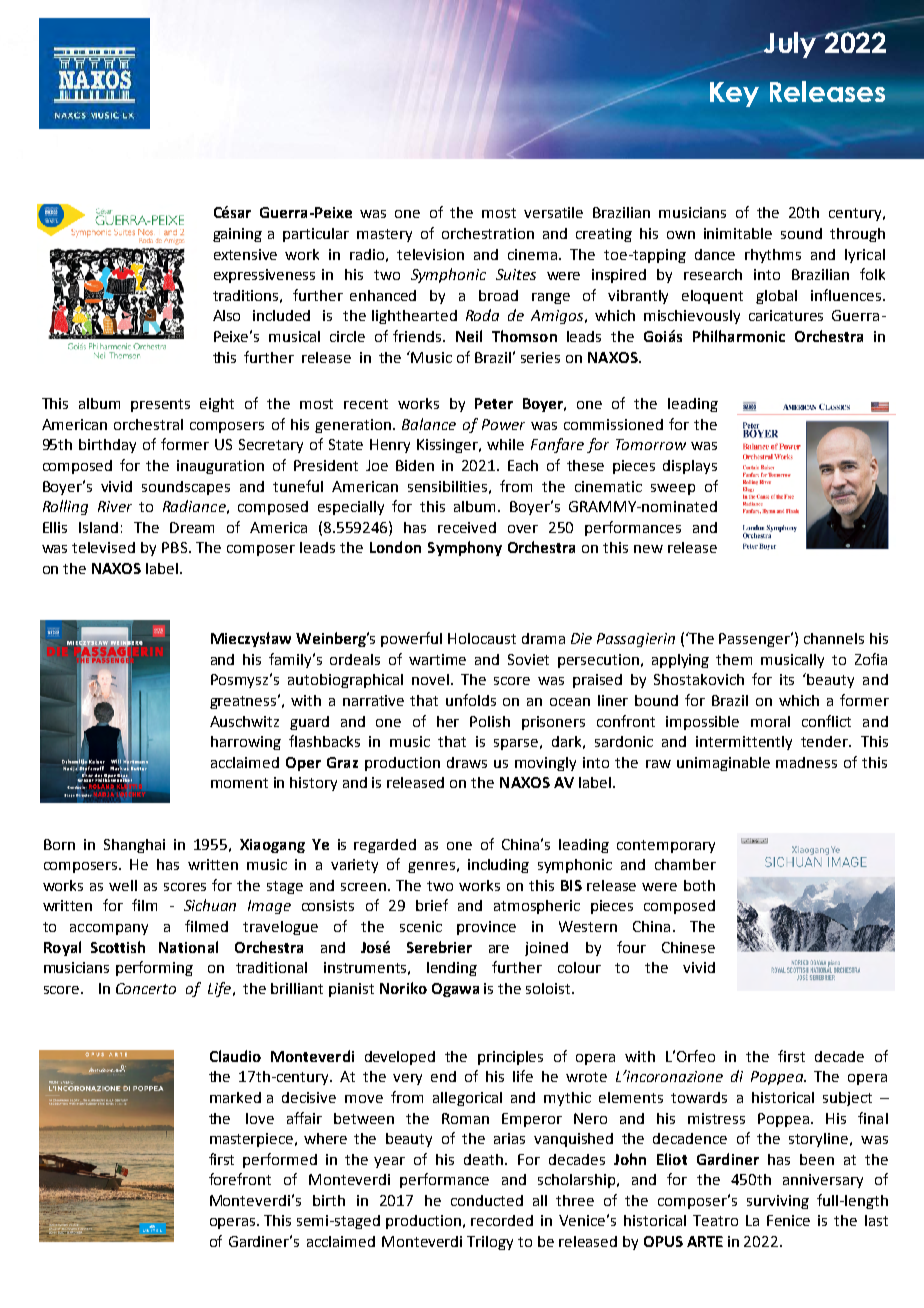 The height and width of the image is (1308, 924). What do you see at coordinates (487, 1200) in the image?
I see `conducted` at bounding box center [487, 1200].
